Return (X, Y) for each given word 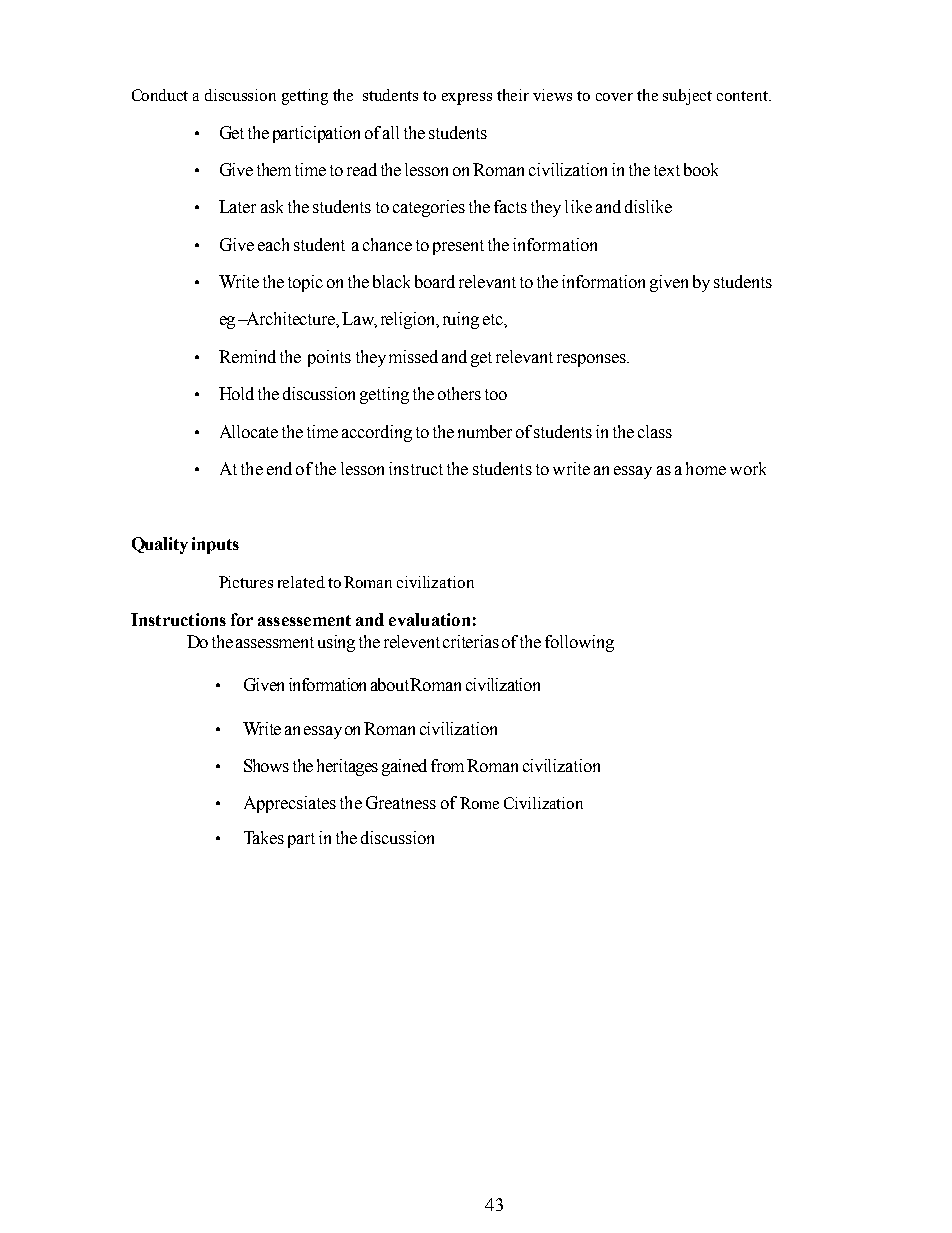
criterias (471, 641)
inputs (215, 545)
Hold (236, 393)
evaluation (429, 619)
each (273, 244)
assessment (275, 642)
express (467, 99)
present (458, 247)
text (667, 170)
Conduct (160, 95)
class (655, 431)
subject (687, 97)
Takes (264, 837)
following (579, 643)
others (459, 393)
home (706, 468)
